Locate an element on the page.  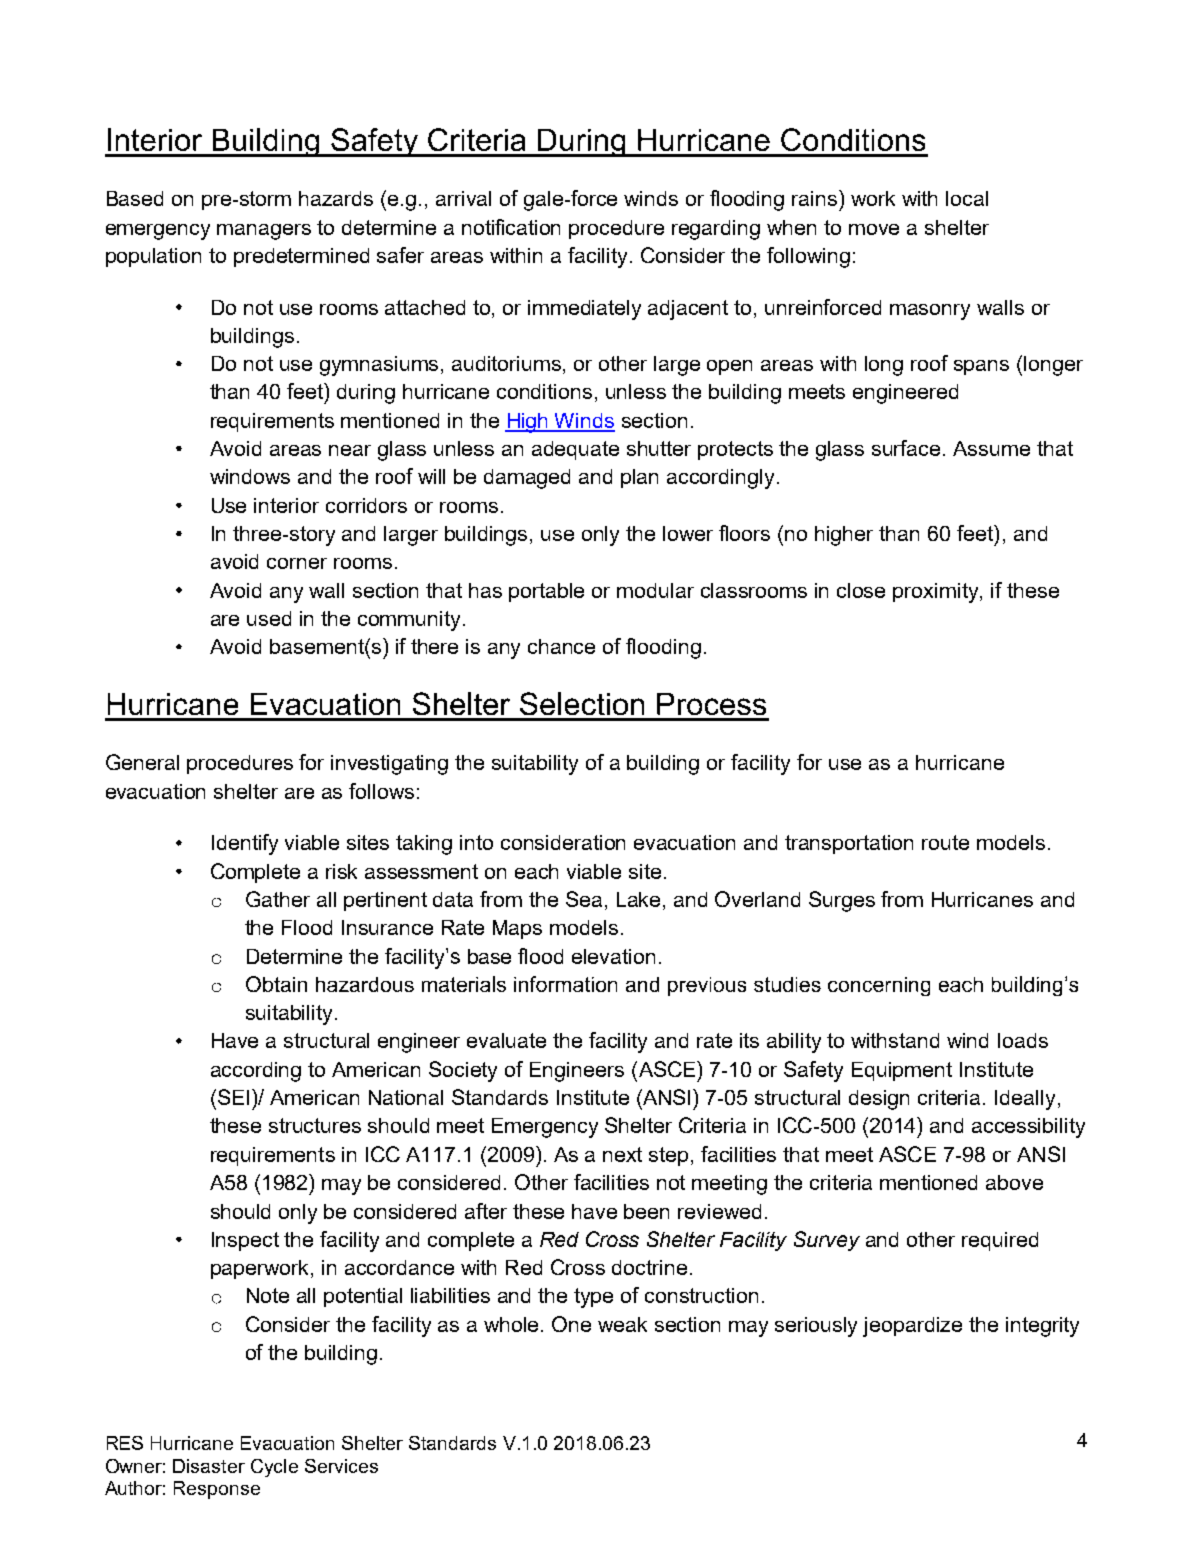
weak is located at coordinates (622, 1324).
